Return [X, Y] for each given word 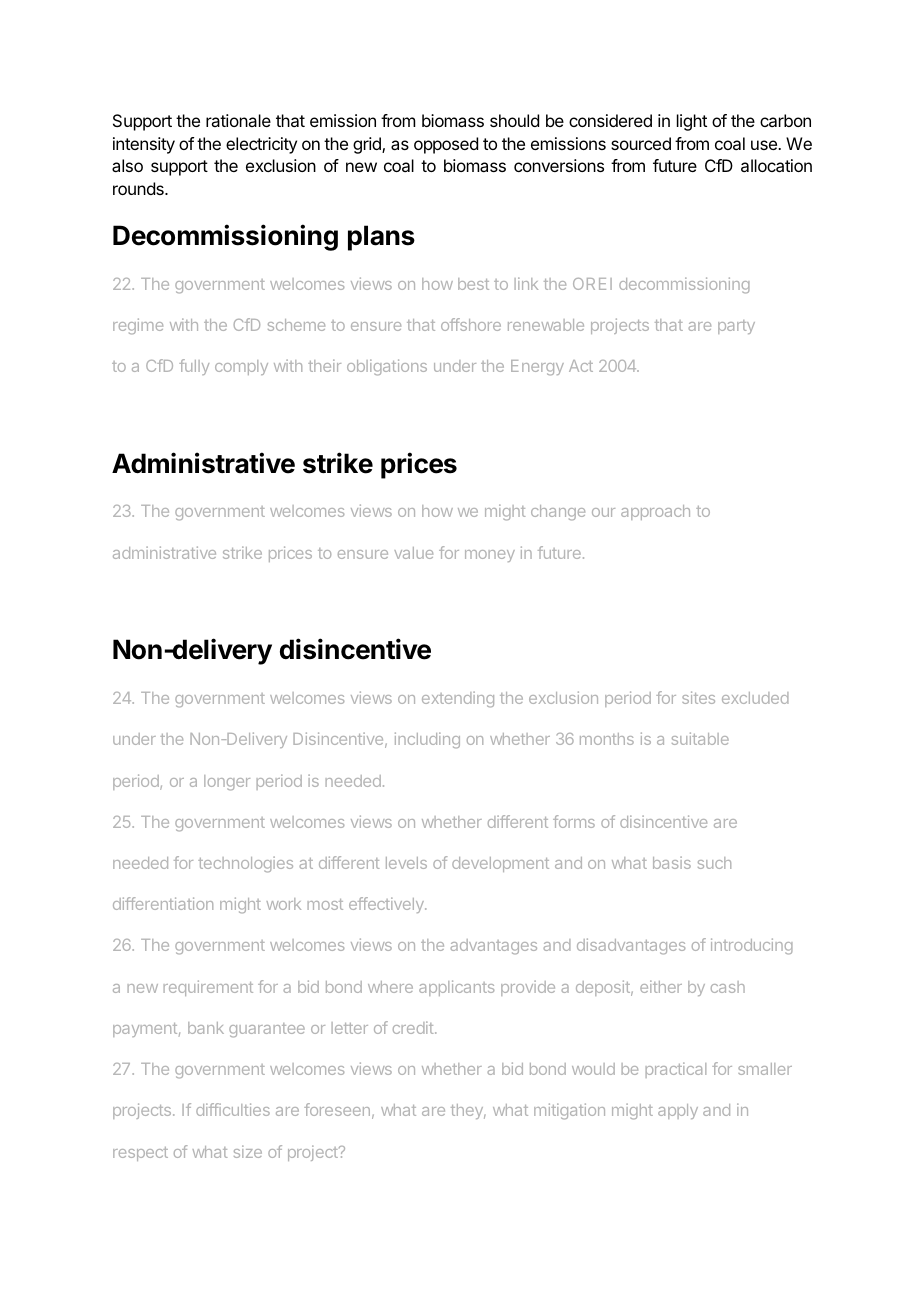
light [692, 122]
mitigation [569, 1111]
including [427, 740]
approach [655, 512]
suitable [700, 738]
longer [227, 783]
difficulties [233, 1109]
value [413, 553]
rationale [238, 120]
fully [194, 367]
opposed [446, 145]
